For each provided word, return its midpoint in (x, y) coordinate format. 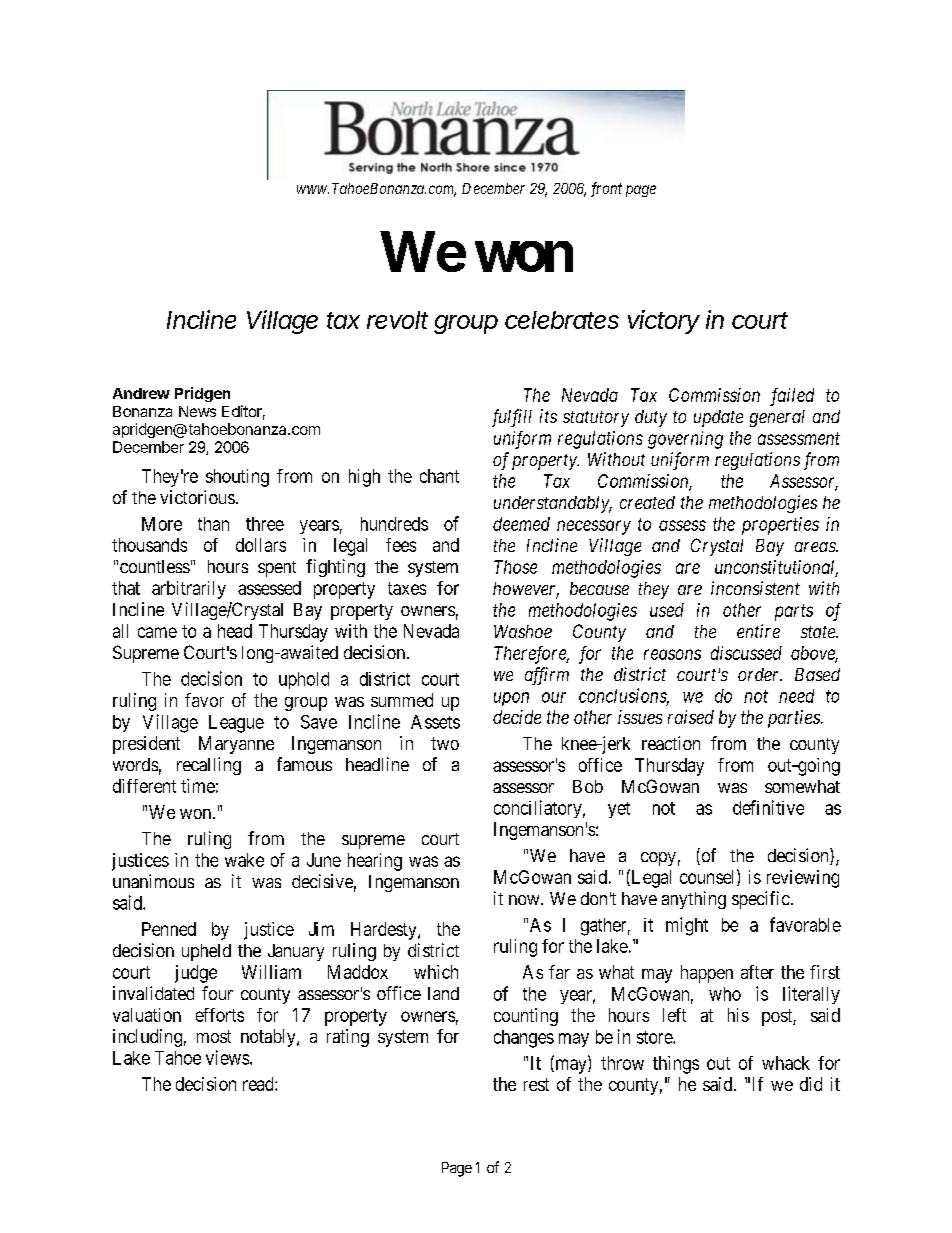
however (526, 590)
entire (758, 631)
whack (786, 1063)
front (606, 189)
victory (664, 322)
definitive (768, 807)
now (525, 900)
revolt (397, 320)
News (197, 411)
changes (524, 1039)
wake (244, 860)
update (718, 418)
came (157, 632)
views (227, 1057)
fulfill (512, 418)
